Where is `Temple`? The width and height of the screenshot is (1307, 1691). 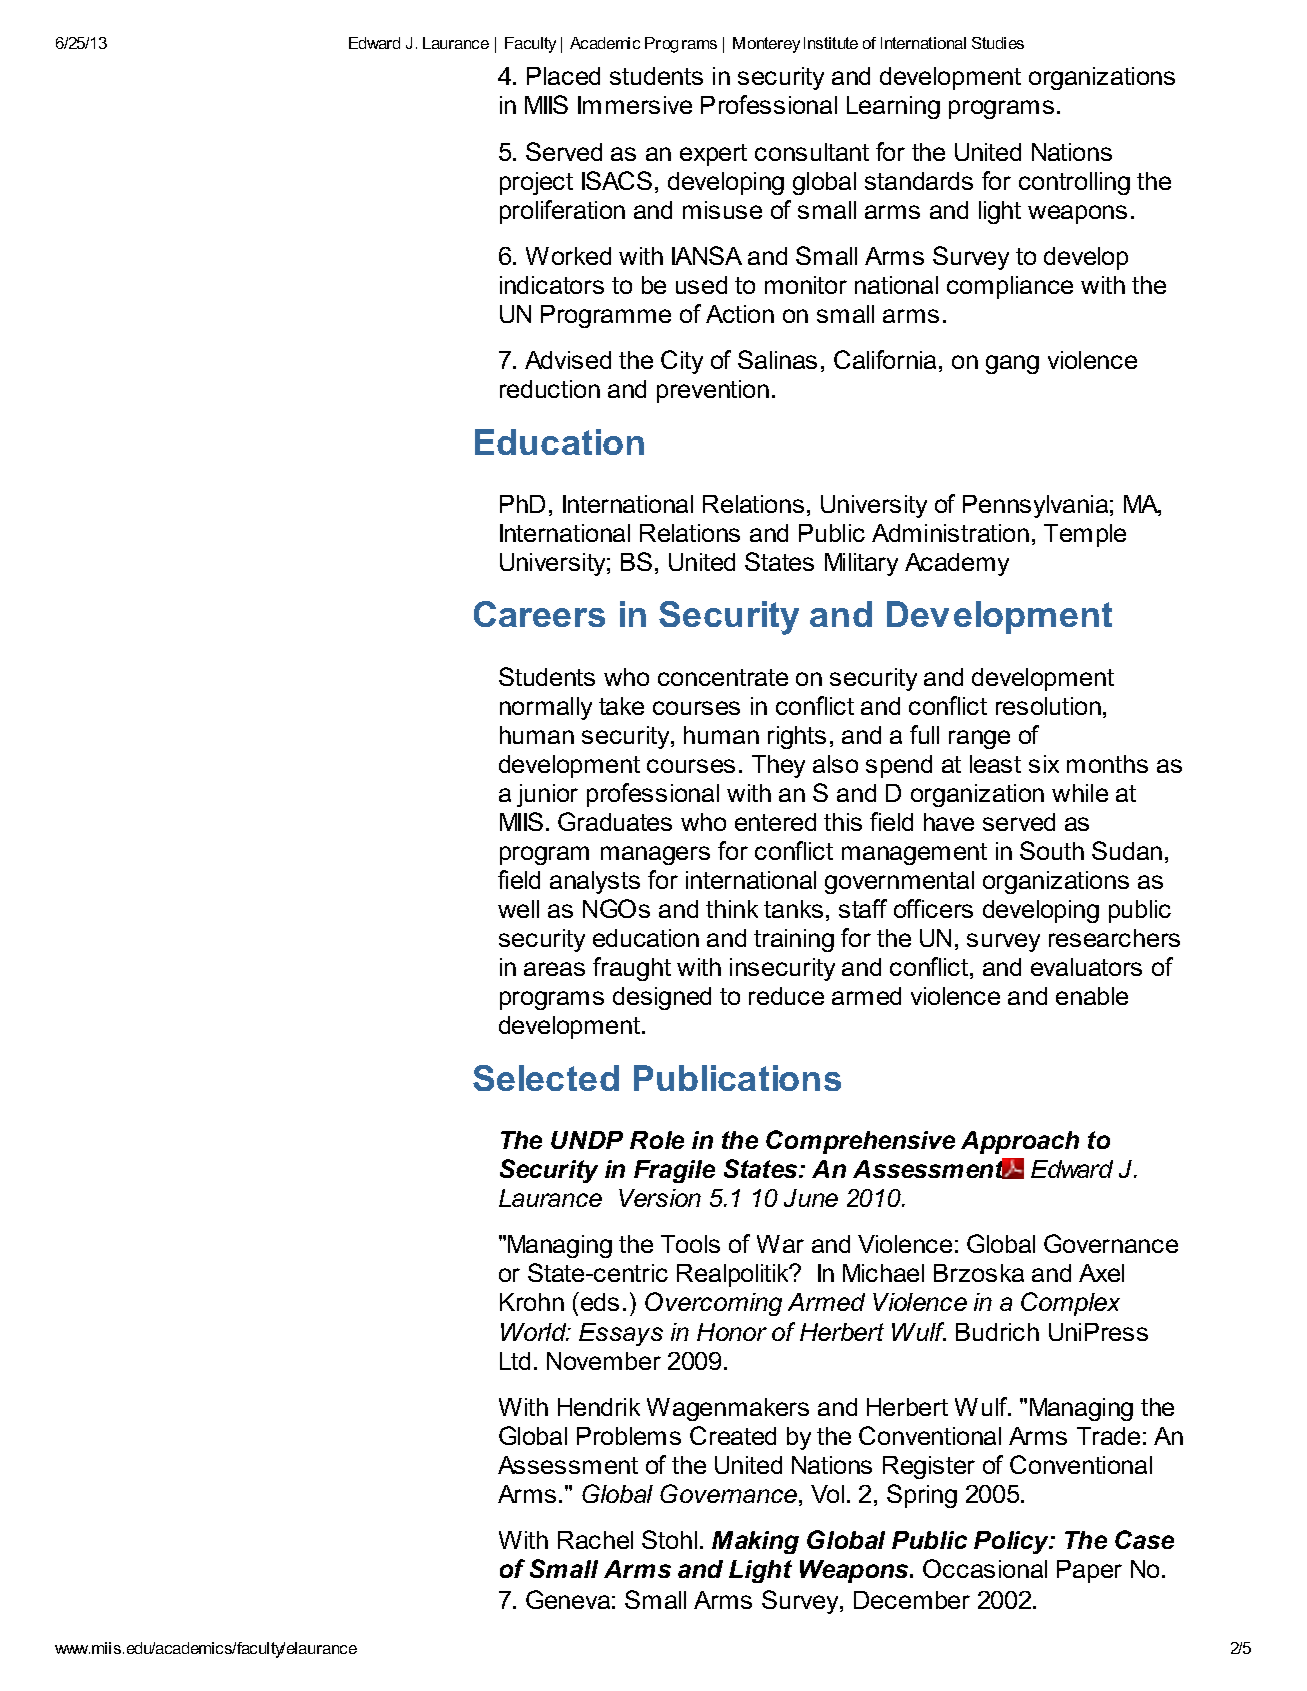
Temple is located at coordinates (1085, 535).
